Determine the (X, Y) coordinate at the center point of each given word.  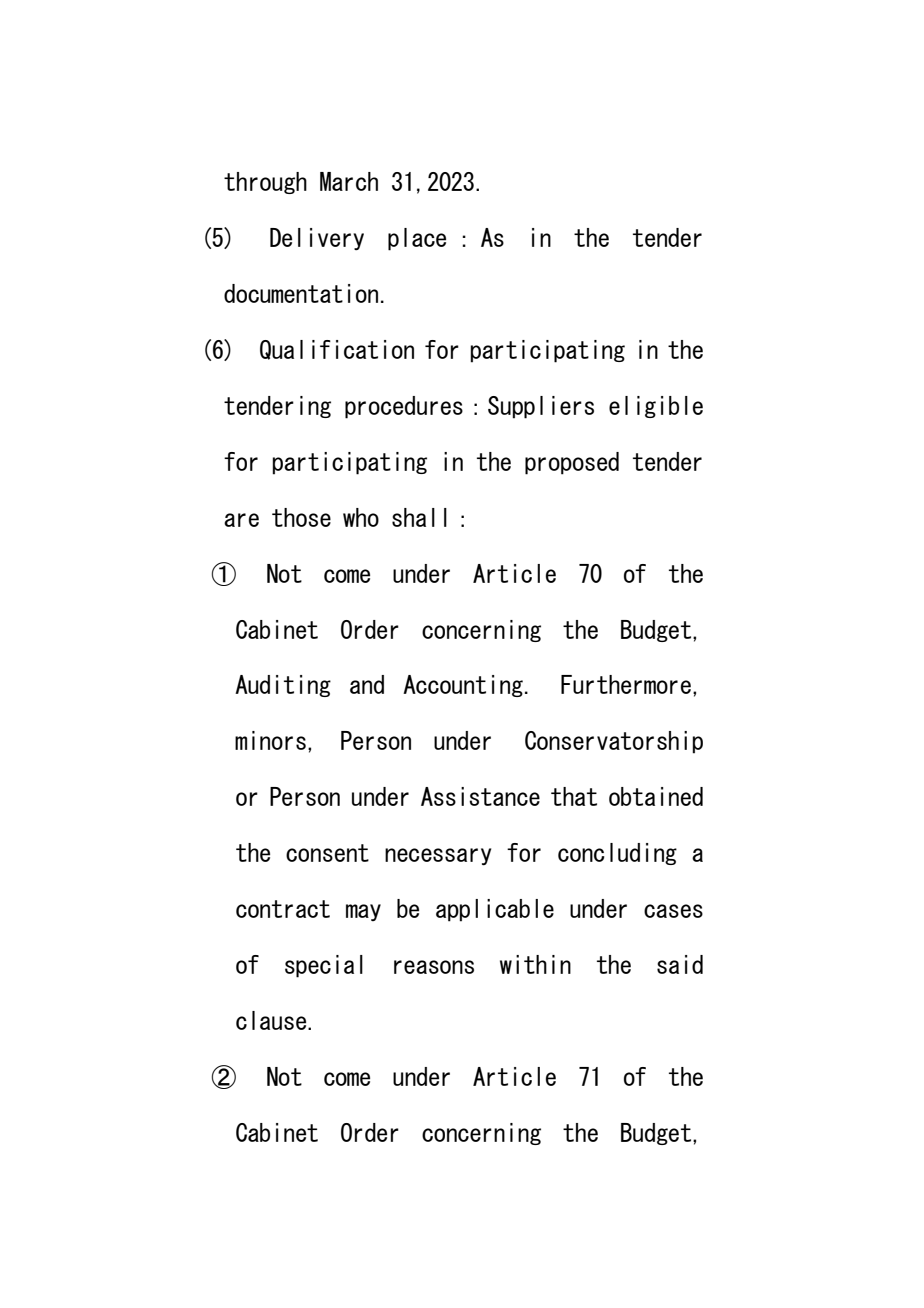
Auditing (283, 686)
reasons (434, 967)
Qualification (337, 350)
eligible (656, 407)
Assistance (480, 796)
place (417, 239)
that (574, 796)
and (367, 684)
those (301, 517)
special (324, 966)
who (361, 517)
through (265, 183)
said (680, 964)
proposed (572, 463)
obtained (656, 796)
